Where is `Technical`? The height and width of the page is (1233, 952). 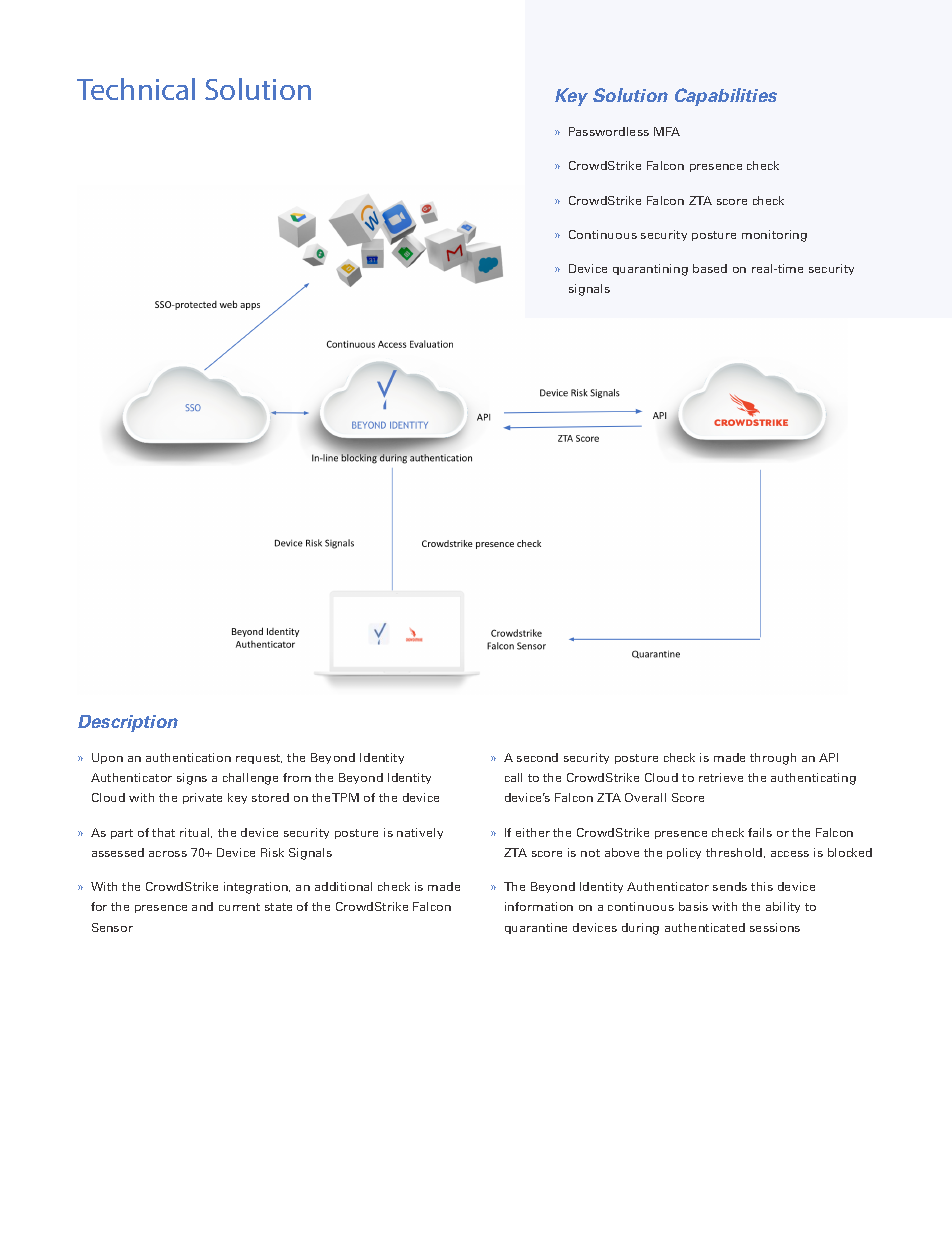
Technical is located at coordinates (136, 89).
